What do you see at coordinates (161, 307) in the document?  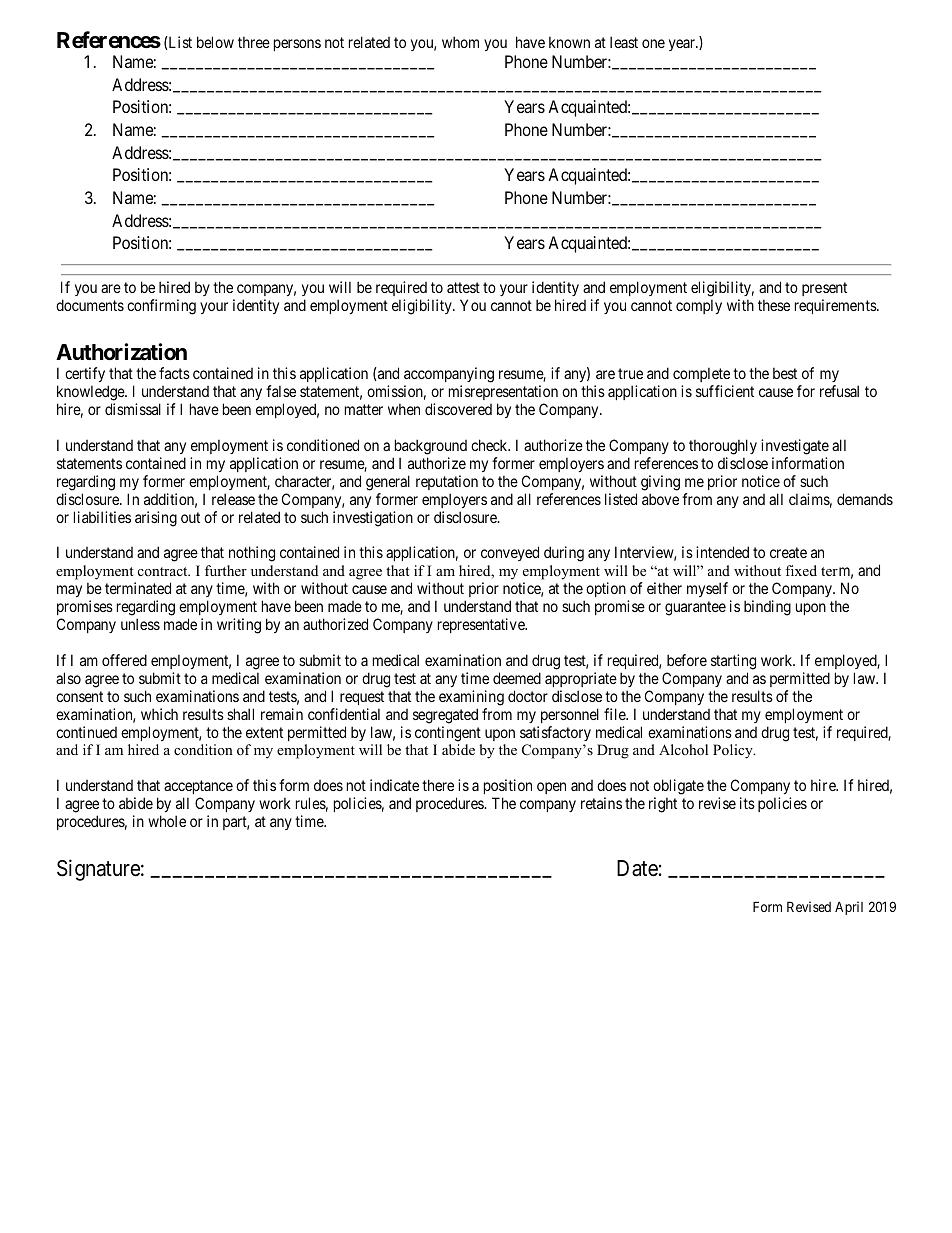 I see `confirming` at bounding box center [161, 307].
